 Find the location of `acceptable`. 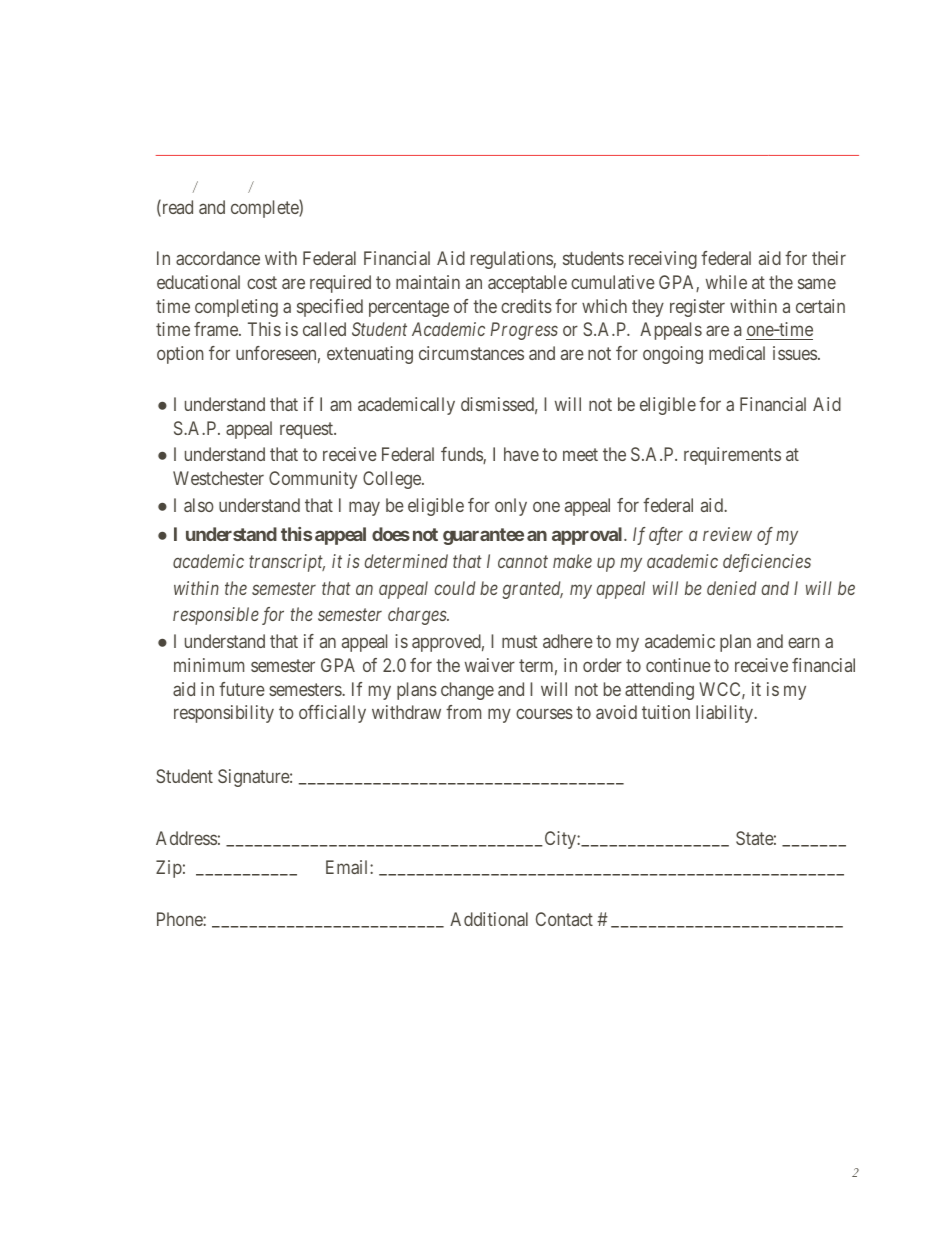

acceptable is located at coordinates (527, 284).
